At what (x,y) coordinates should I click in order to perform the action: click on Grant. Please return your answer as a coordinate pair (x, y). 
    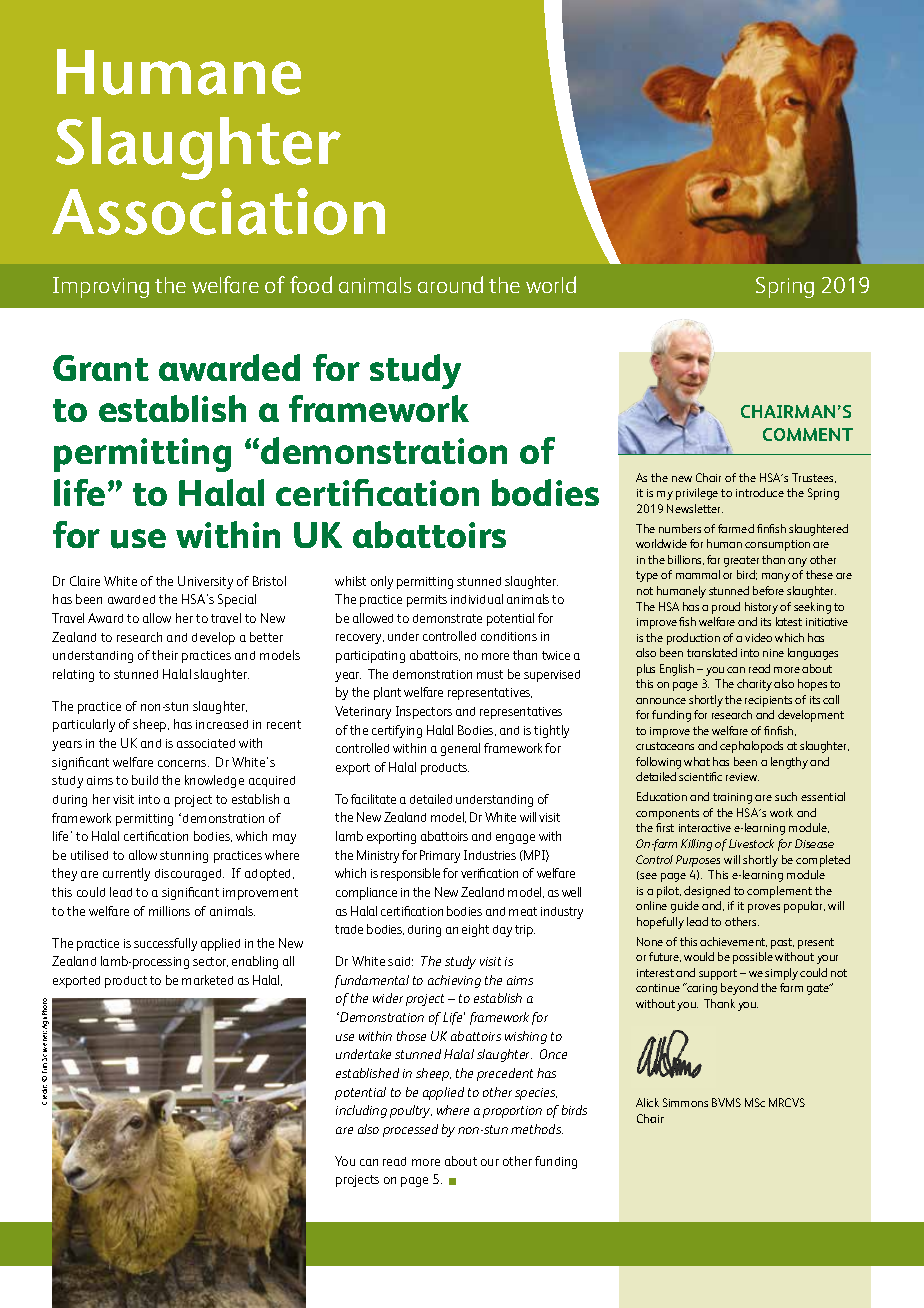
    Looking at the image, I should click on (101, 368).
